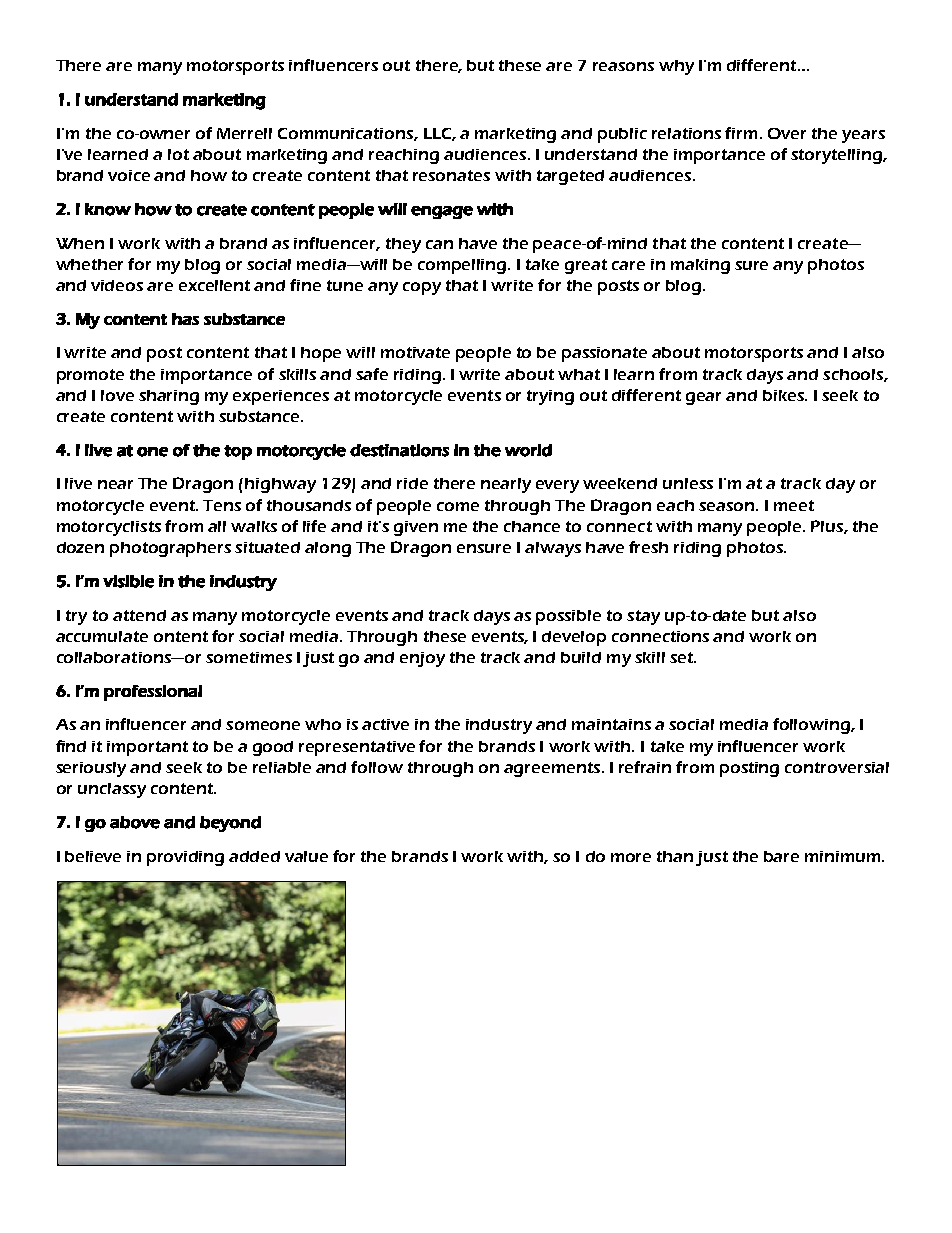 This screenshot has height=1233, width=952. I want to click on stay, so click(643, 617).
